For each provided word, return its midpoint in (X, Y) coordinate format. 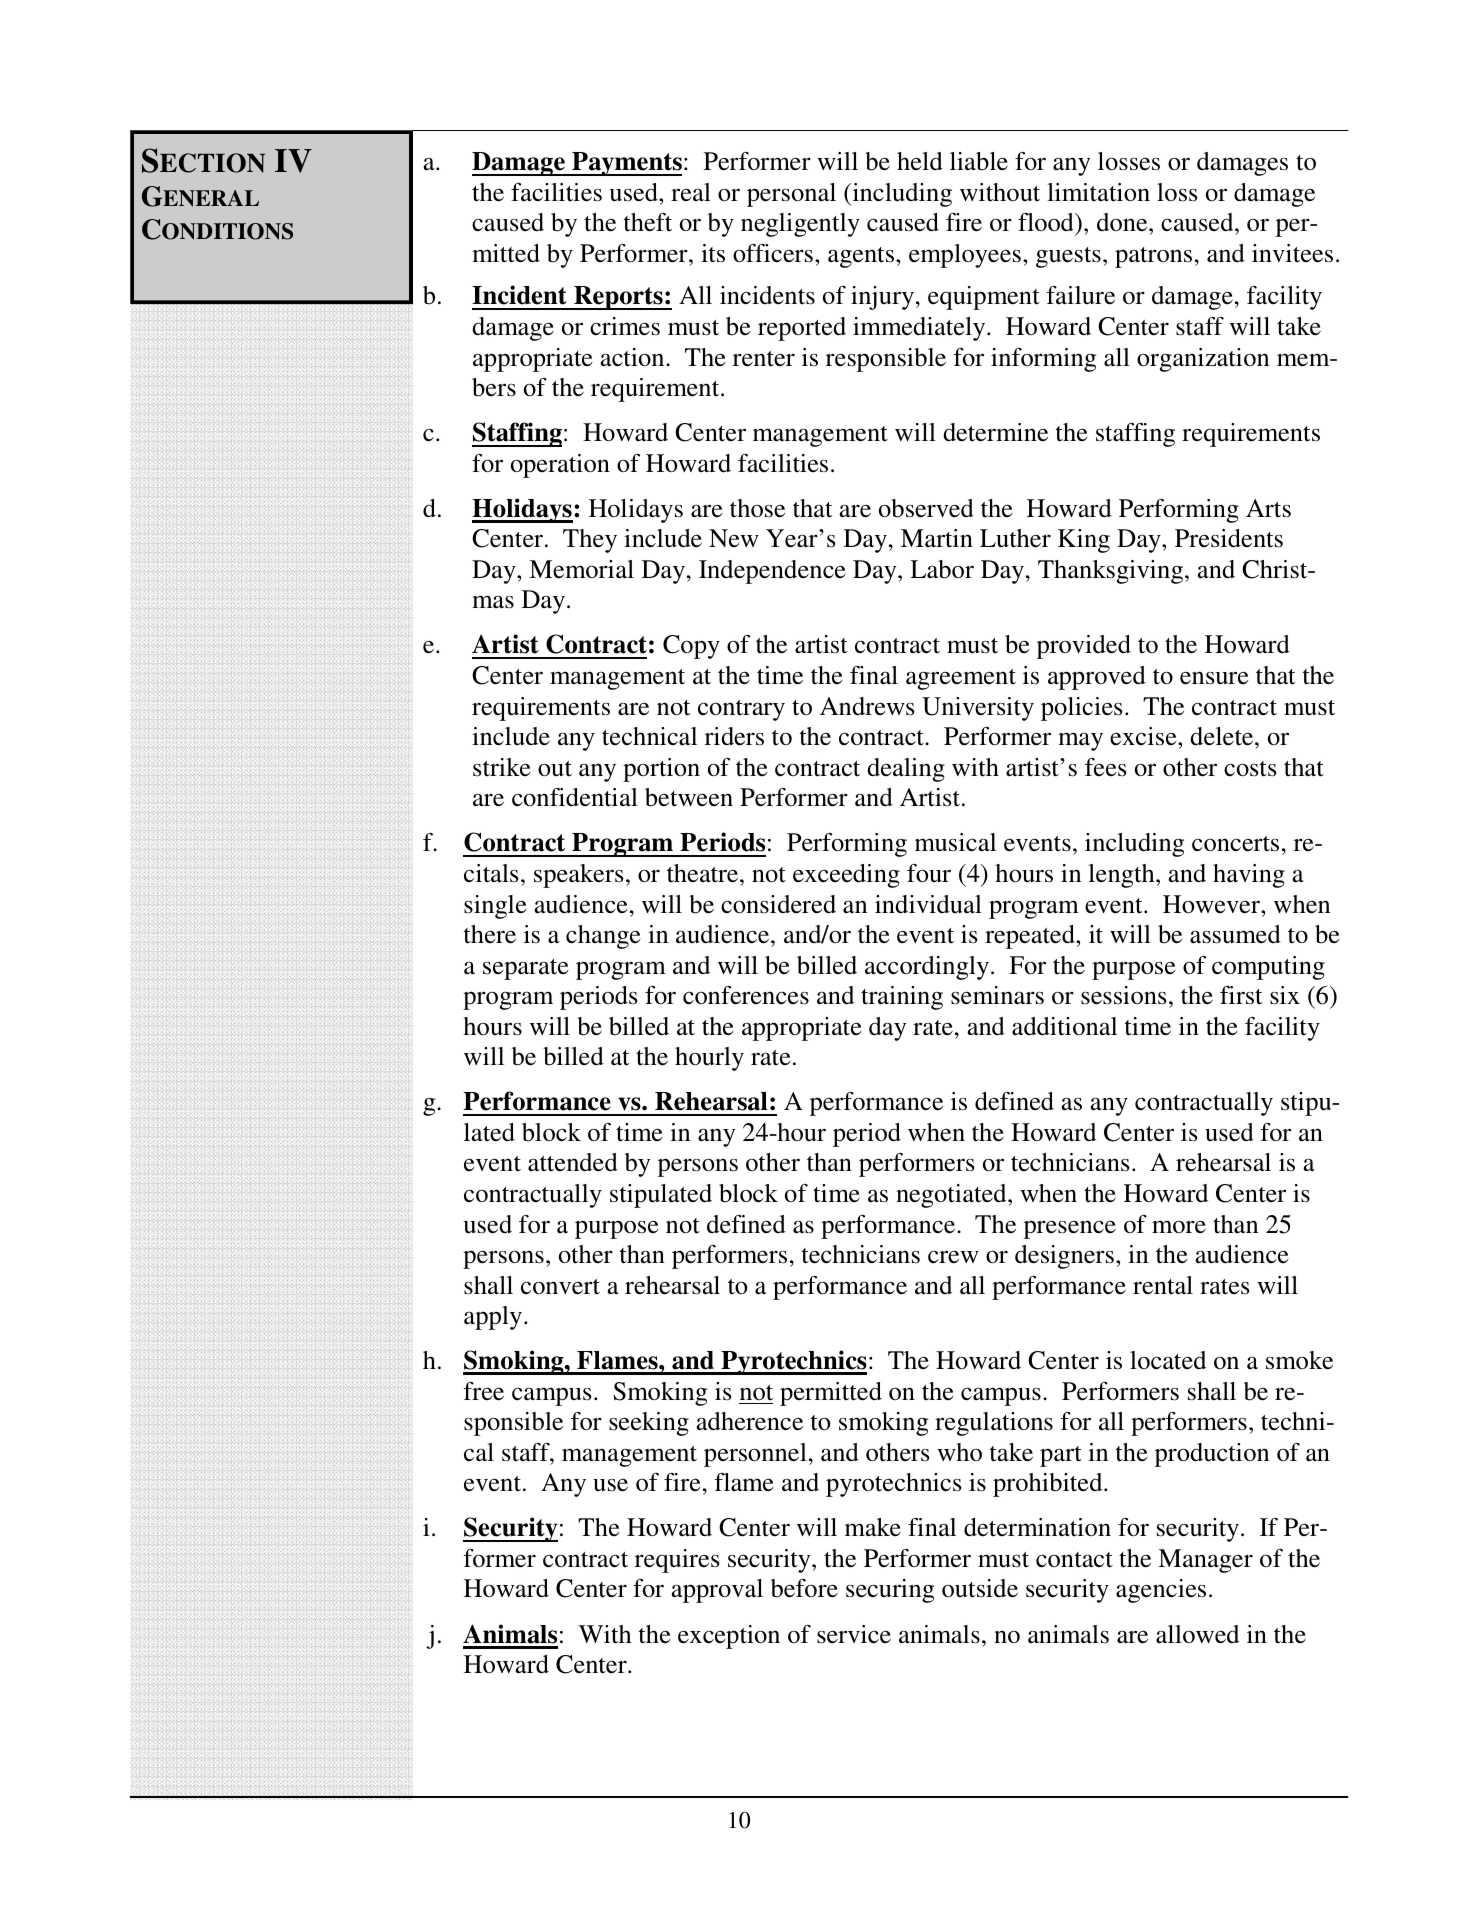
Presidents (1229, 538)
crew (953, 1257)
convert (560, 1287)
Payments (626, 164)
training (902, 998)
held (920, 161)
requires (677, 1561)
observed (926, 508)
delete (1223, 736)
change (603, 937)
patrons (1153, 257)
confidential (575, 797)
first (1241, 995)
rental (1163, 1285)
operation (560, 466)
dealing (906, 770)
